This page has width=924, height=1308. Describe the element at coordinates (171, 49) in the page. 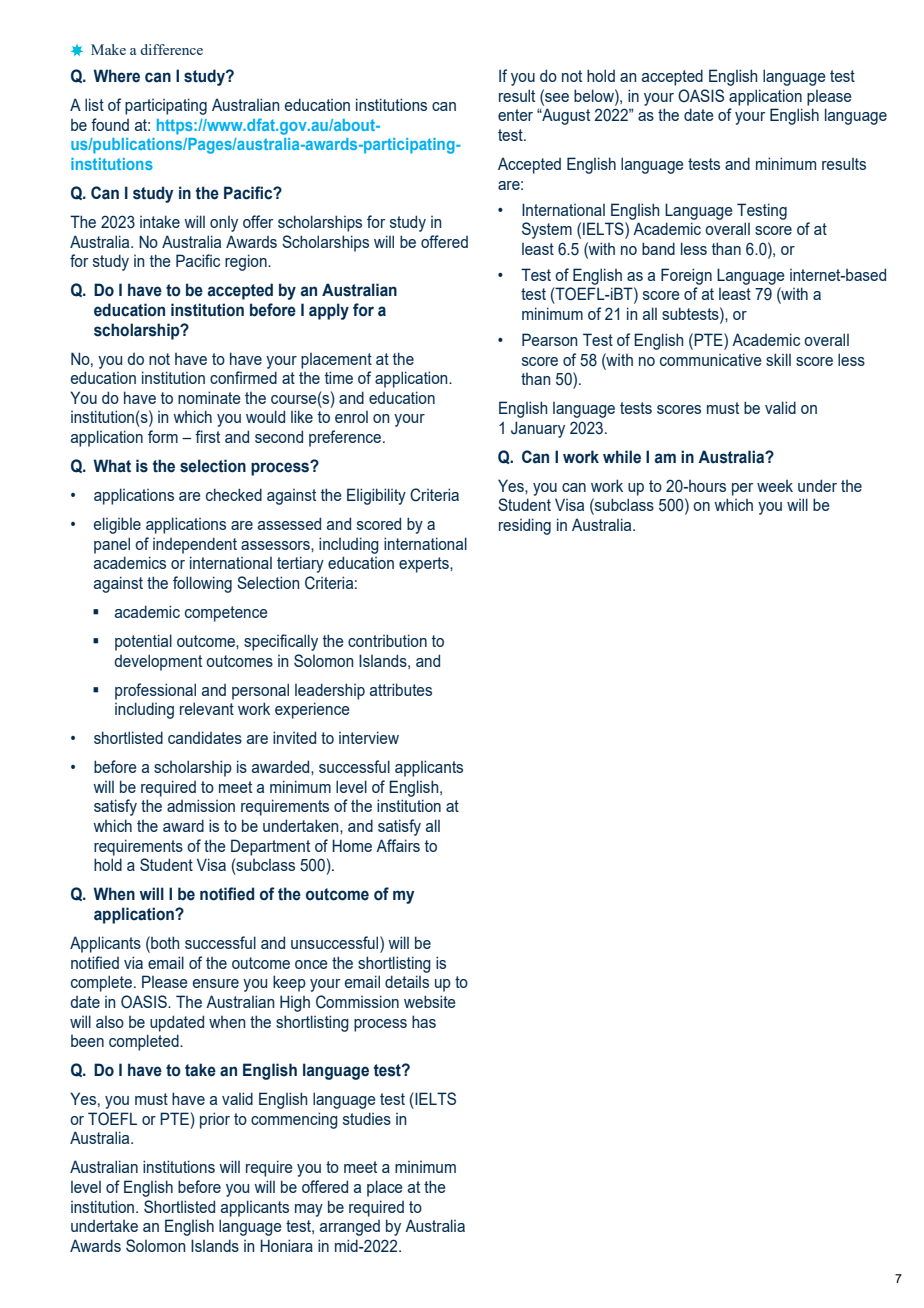

I see `difference` at that location.
